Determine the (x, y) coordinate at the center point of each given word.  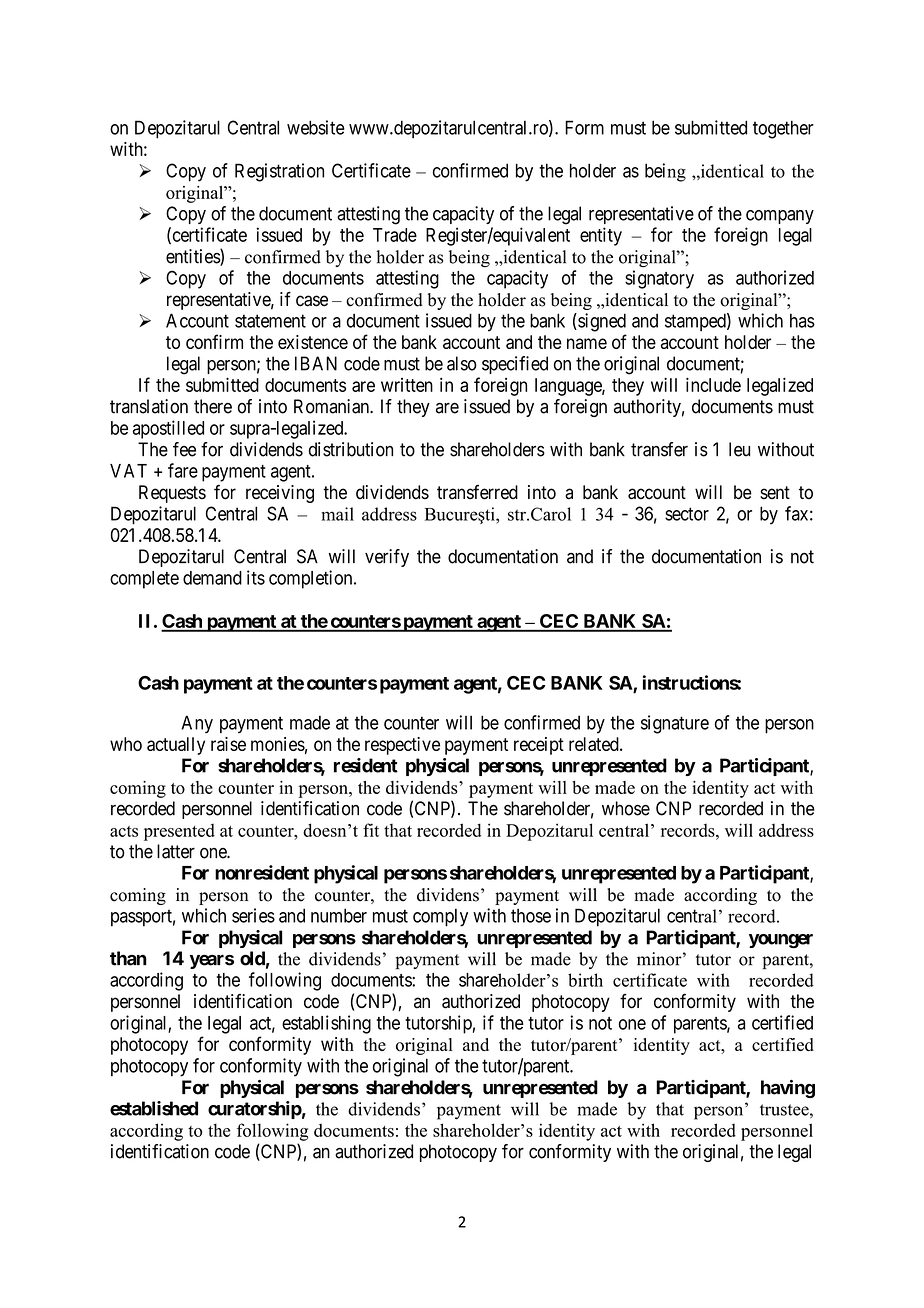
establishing (326, 1024)
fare (183, 470)
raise (228, 744)
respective (402, 746)
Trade (395, 235)
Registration (279, 172)
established (154, 1108)
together (783, 129)
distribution (351, 449)
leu (739, 449)
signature (675, 724)
